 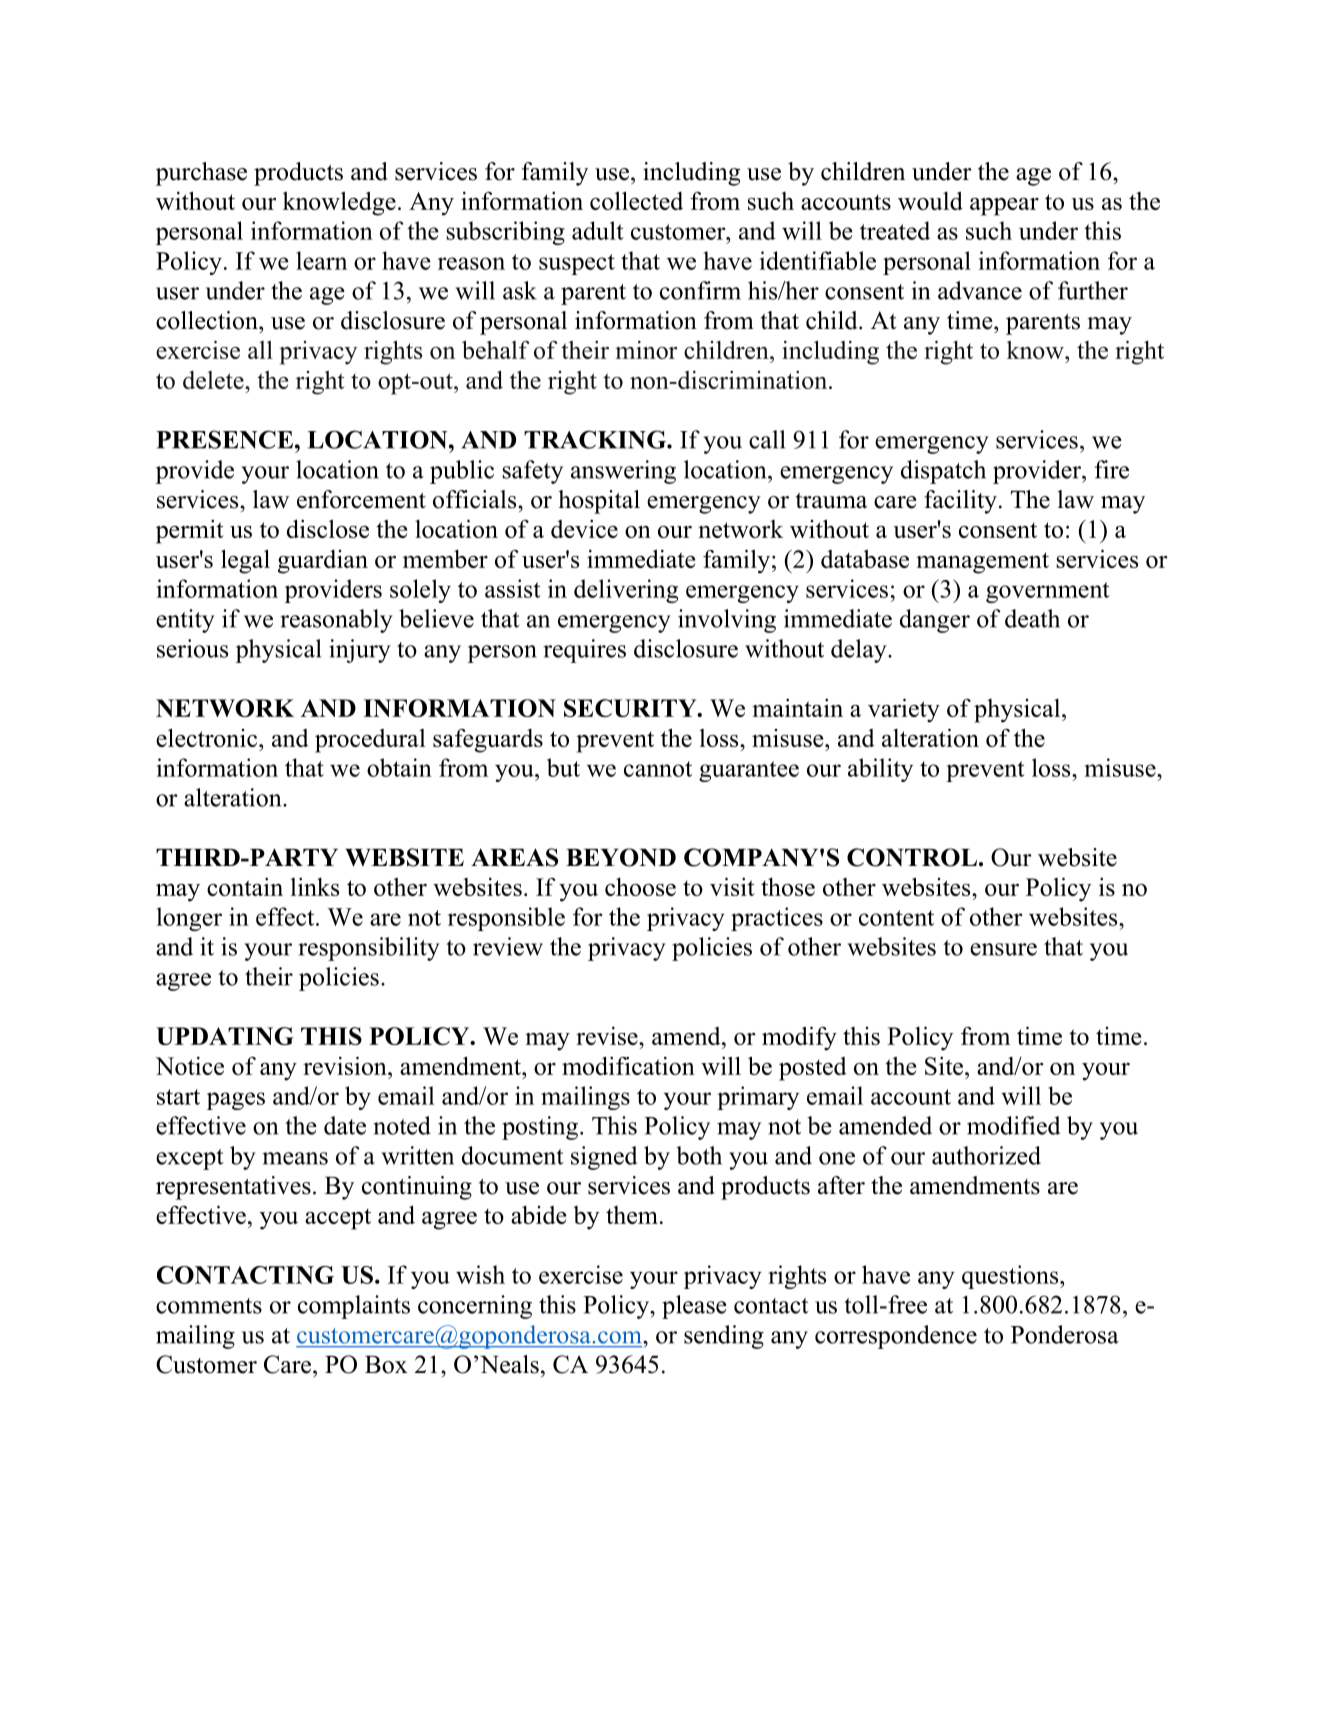 What do you see at coordinates (636, 200) in the document?
I see `collected` at bounding box center [636, 200].
